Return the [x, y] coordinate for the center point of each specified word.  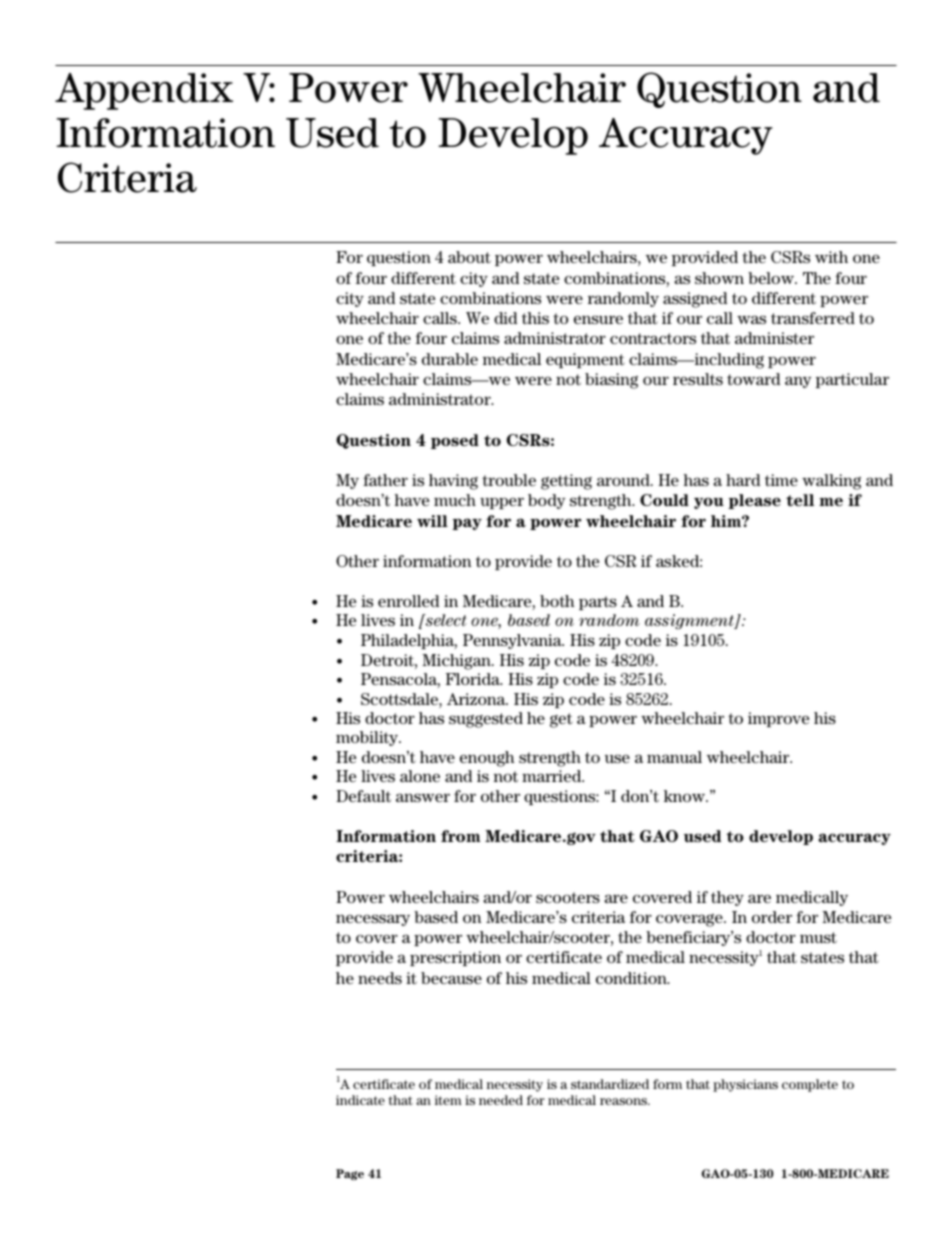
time [781, 480]
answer [423, 797]
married [553, 776]
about [469, 257]
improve [778, 719]
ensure [598, 319]
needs [380, 978]
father [385, 480]
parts [598, 603]
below [772, 278]
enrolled [408, 601]
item [448, 1100]
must [818, 937]
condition [632, 978]
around [624, 480]
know [685, 796]
